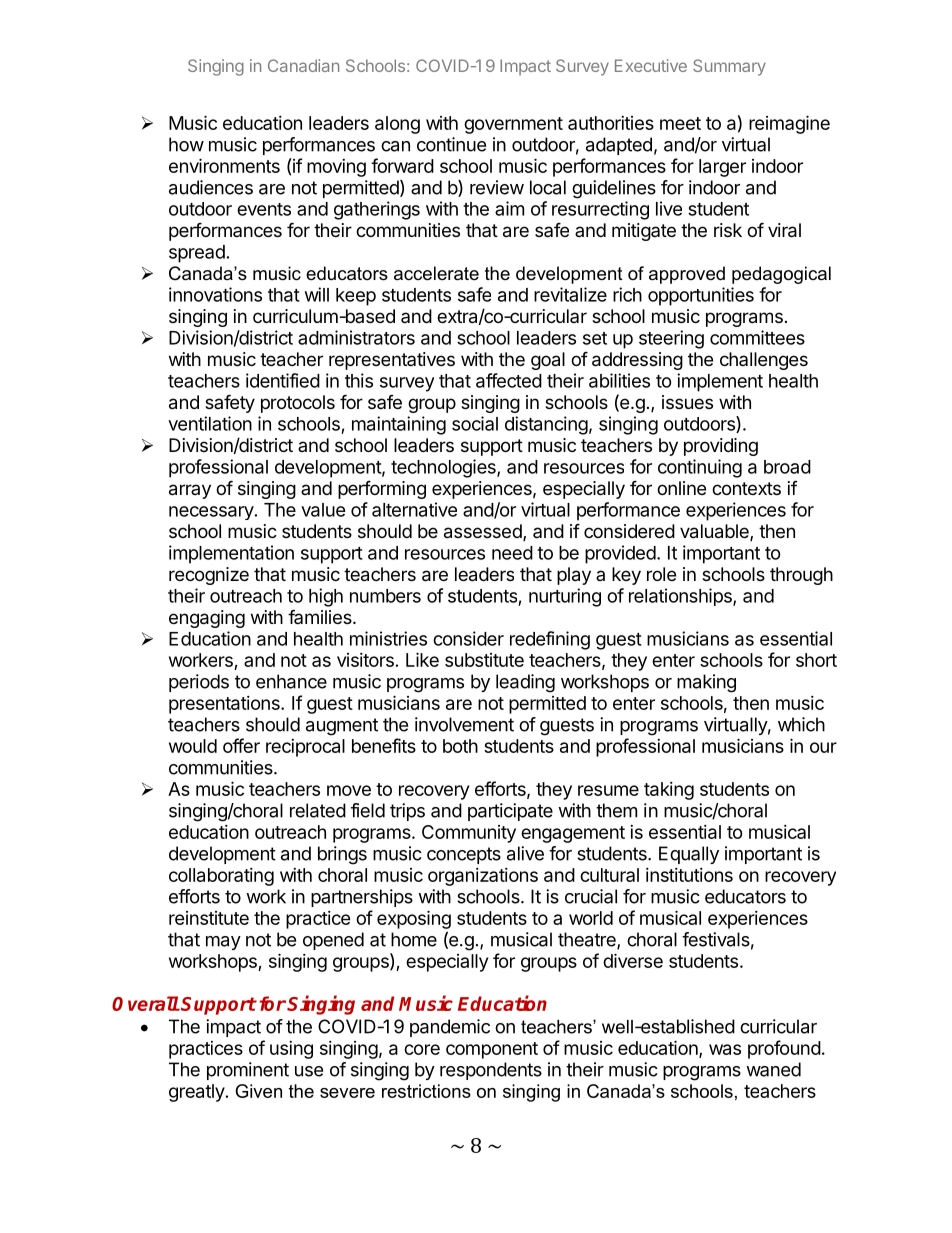 The width and height of the screenshot is (952, 1233). What do you see at coordinates (513, 125) in the screenshot?
I see `government` at bounding box center [513, 125].
